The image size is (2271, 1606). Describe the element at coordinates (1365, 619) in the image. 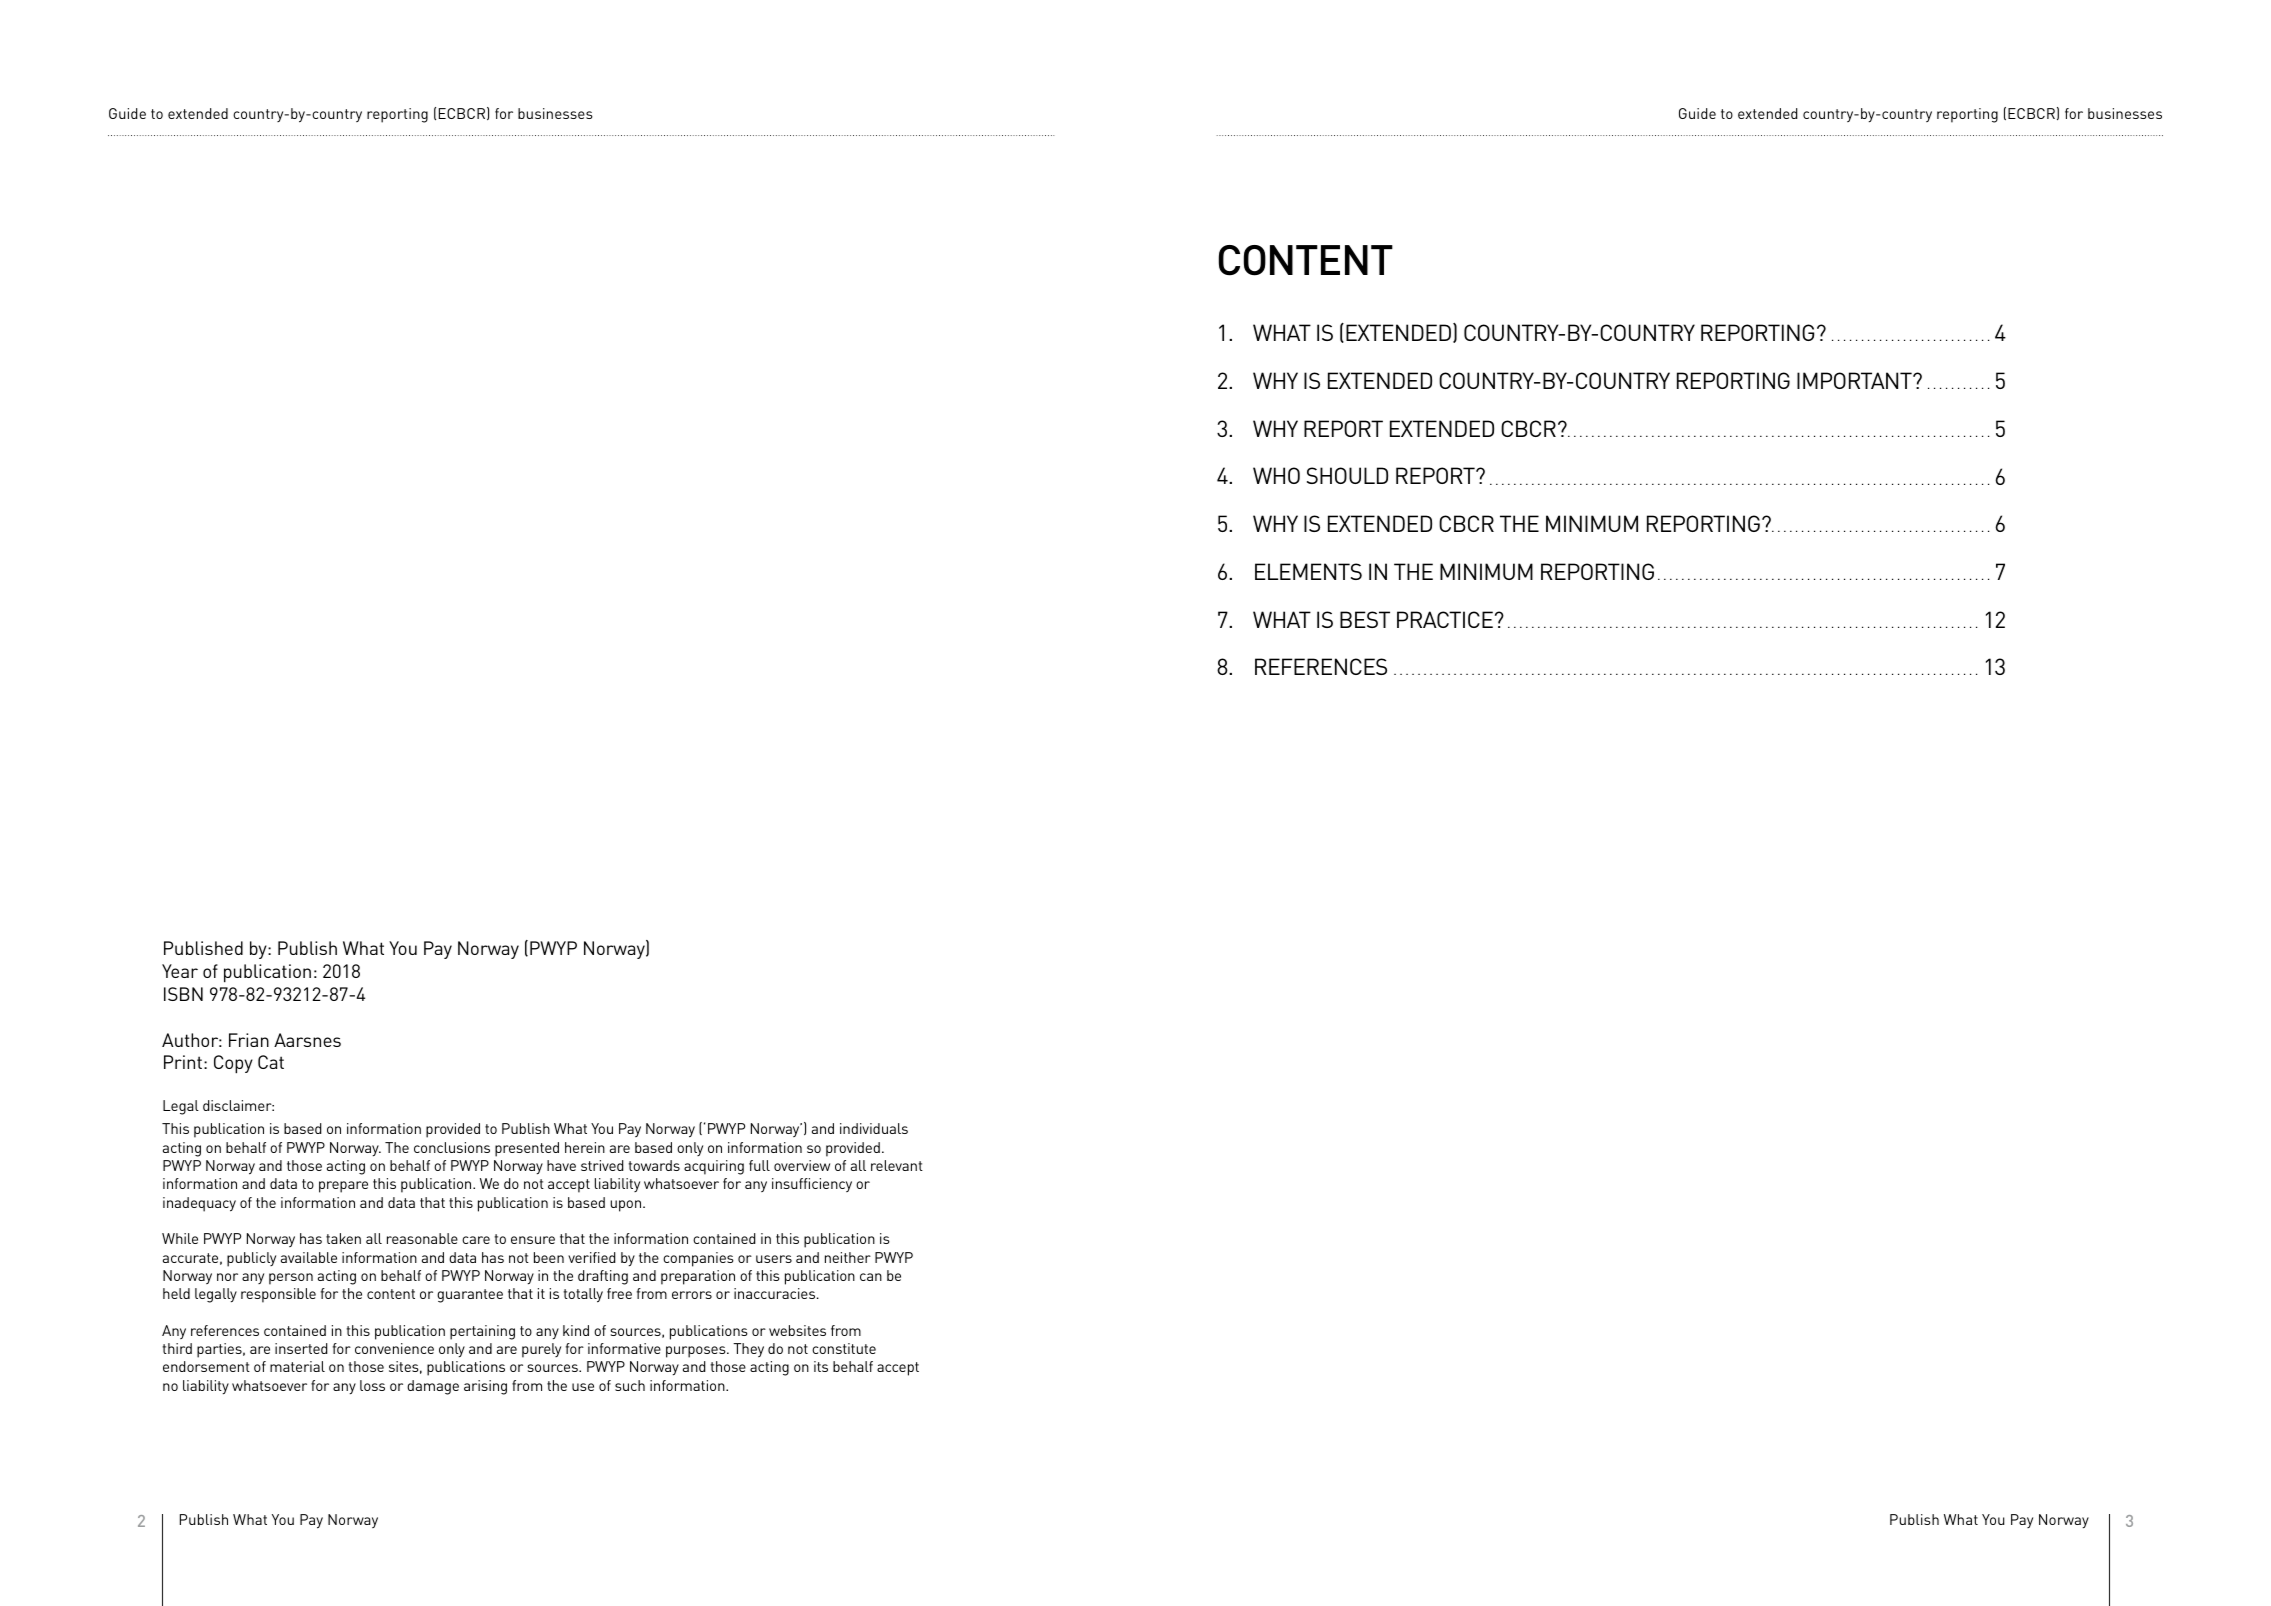

I see `BEST` at that location.
